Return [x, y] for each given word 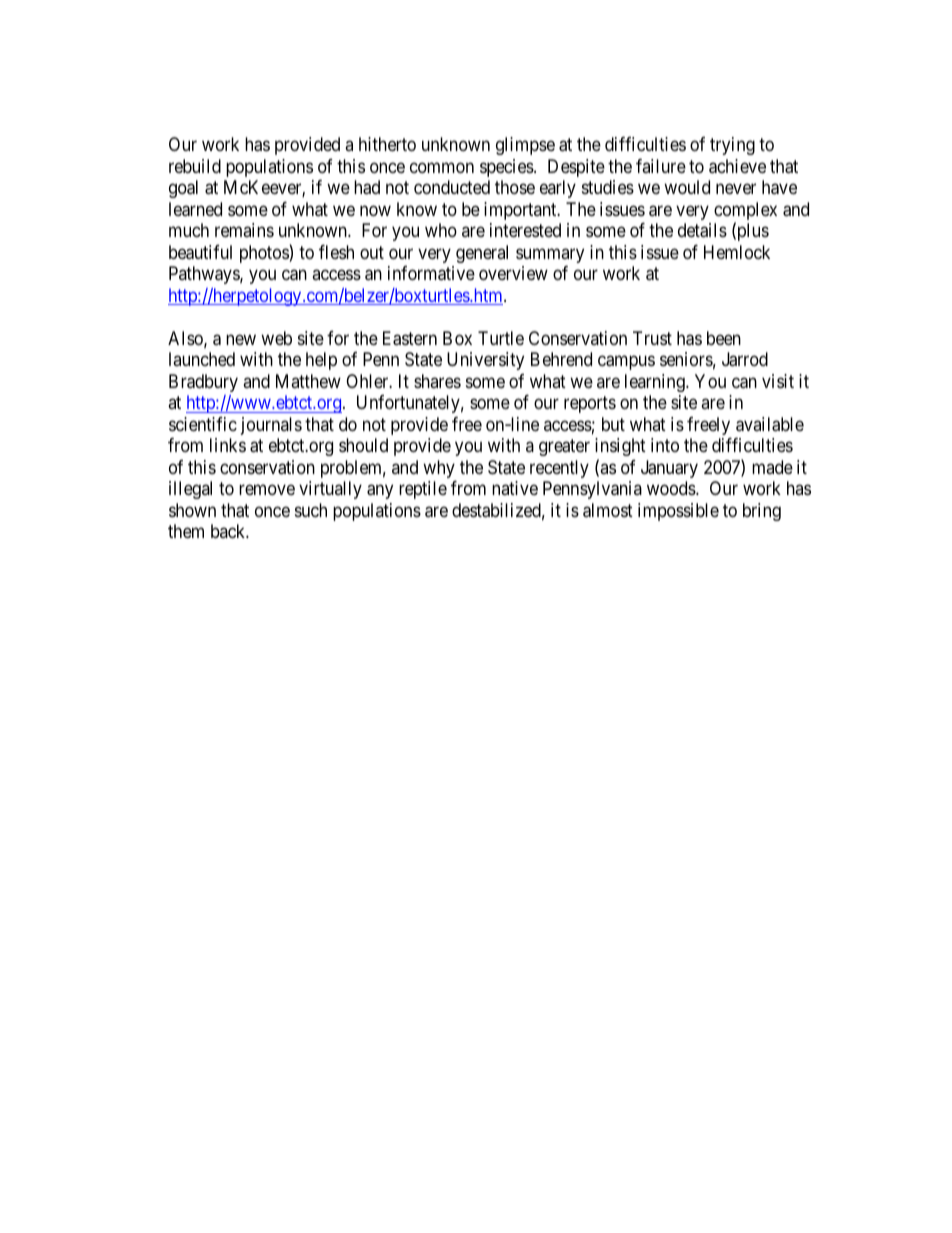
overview [513, 273]
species [507, 168]
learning [656, 383]
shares [437, 381]
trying [732, 146]
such [311, 510]
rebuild [195, 166]
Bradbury [203, 383]
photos [265, 254]
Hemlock [737, 252]
